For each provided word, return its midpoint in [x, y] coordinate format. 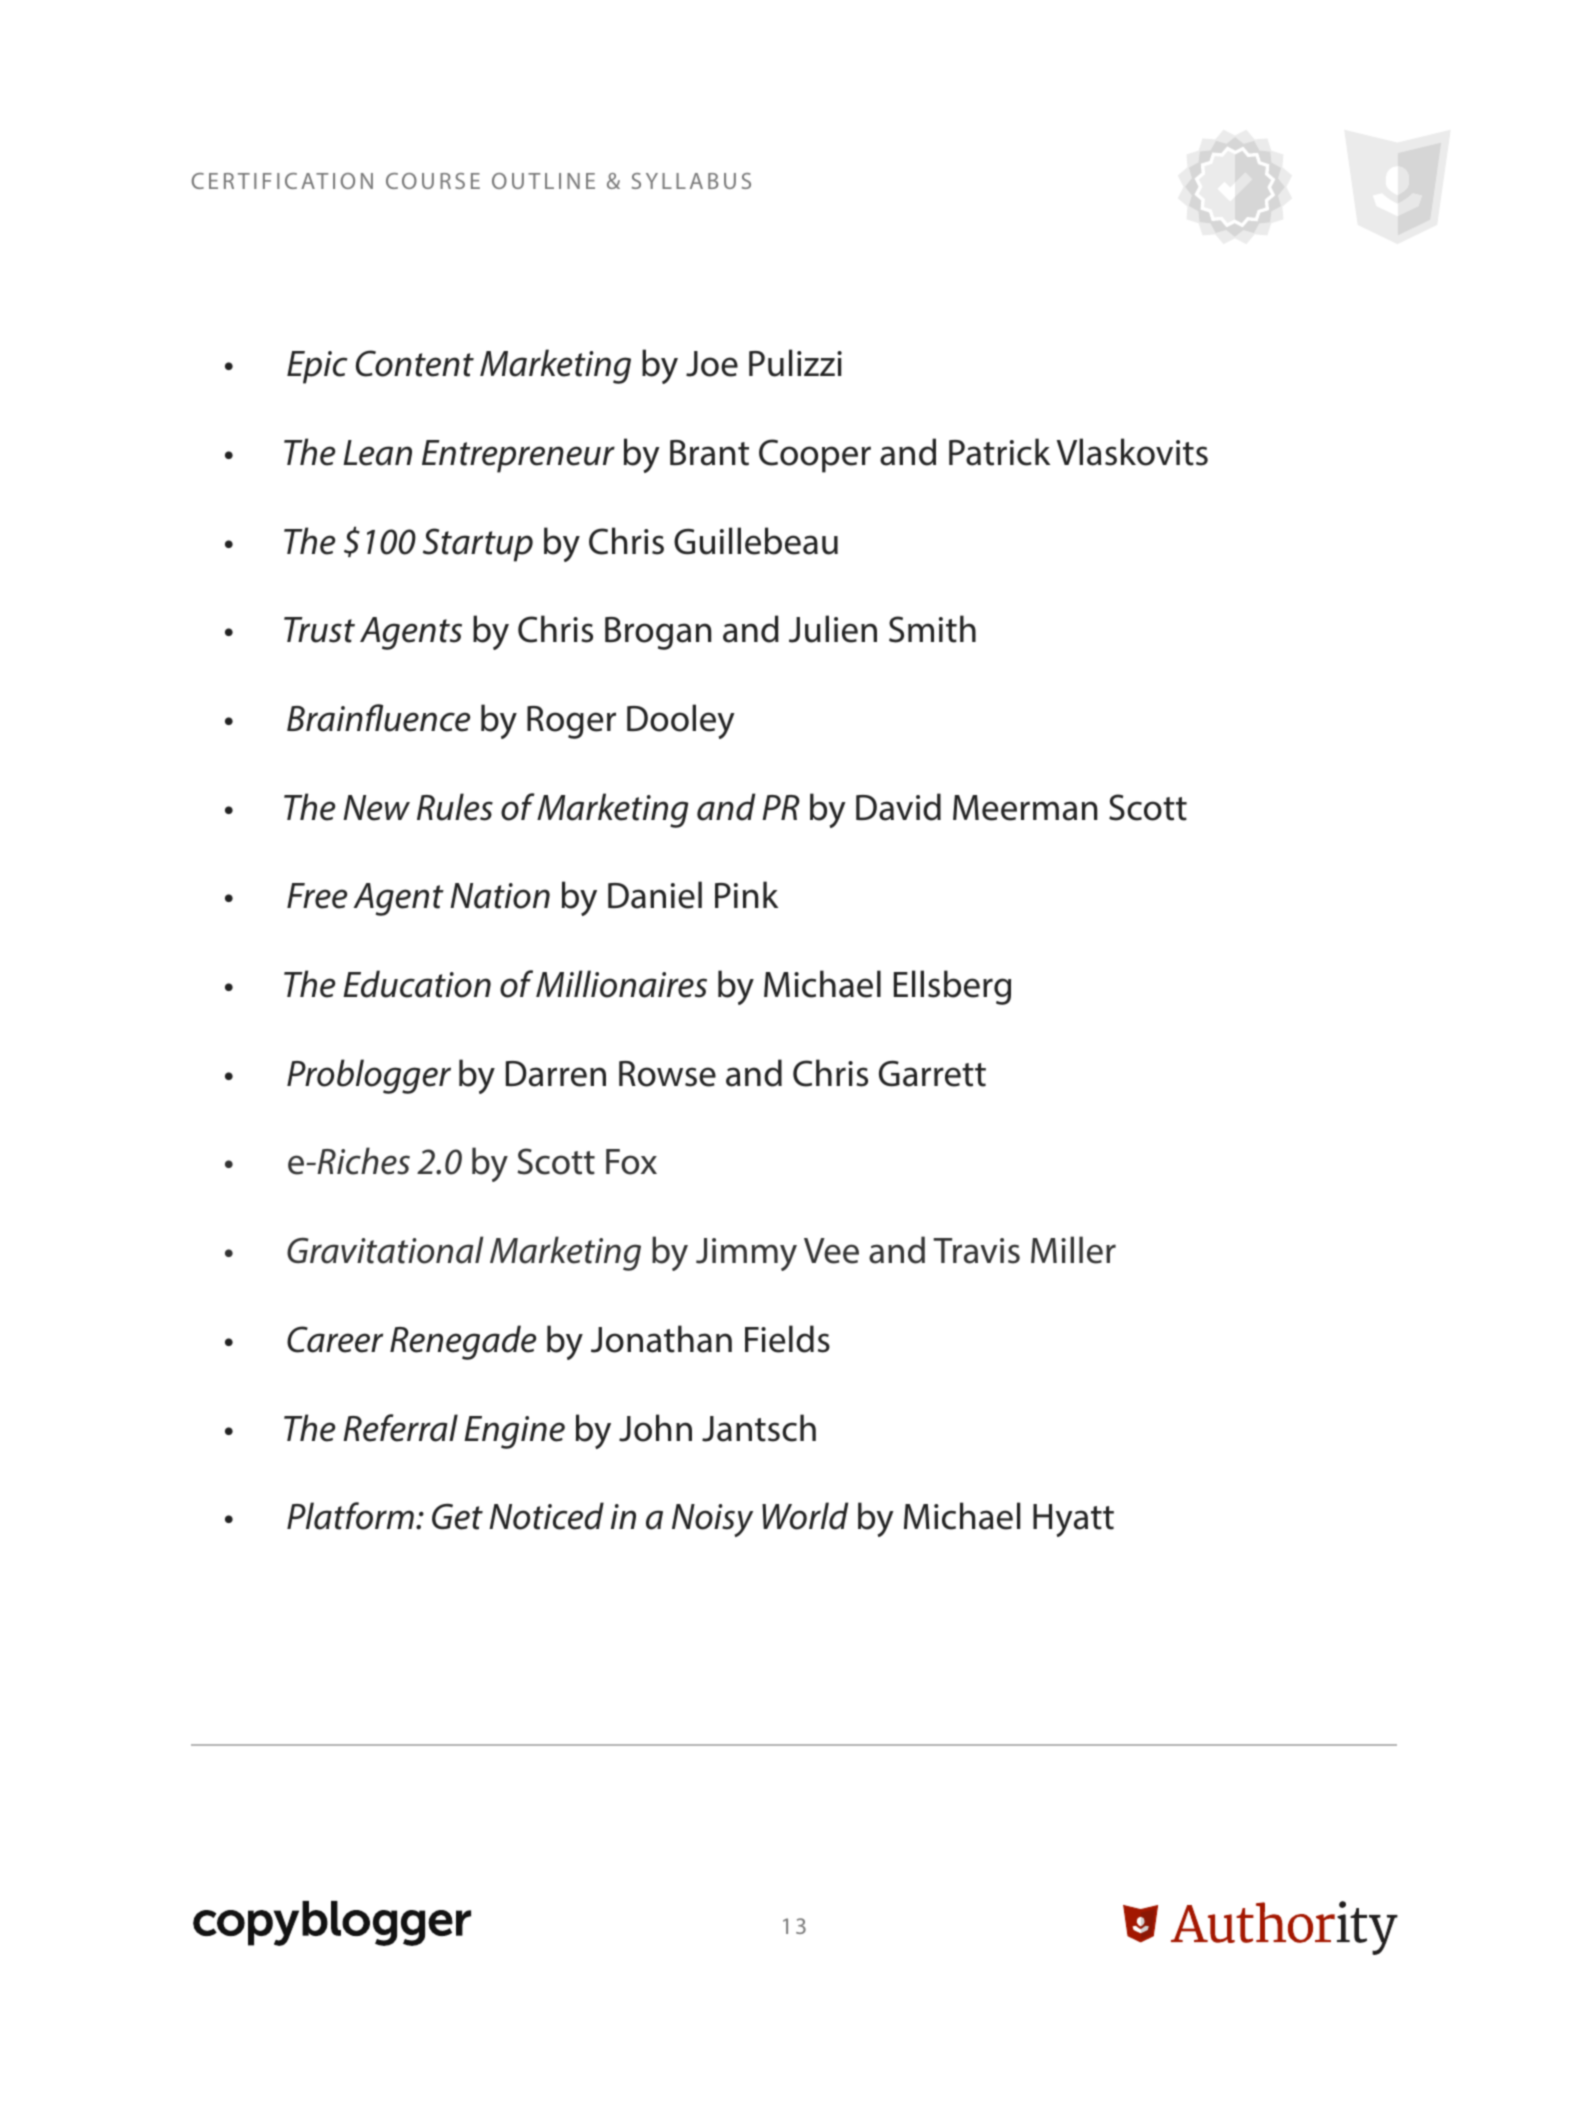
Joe [712, 364]
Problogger [369, 1076]
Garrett [932, 1073]
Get [457, 1516]
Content [415, 363]
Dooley [681, 721]
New [376, 808]
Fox [631, 1162]
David [898, 807]
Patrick [999, 452]
